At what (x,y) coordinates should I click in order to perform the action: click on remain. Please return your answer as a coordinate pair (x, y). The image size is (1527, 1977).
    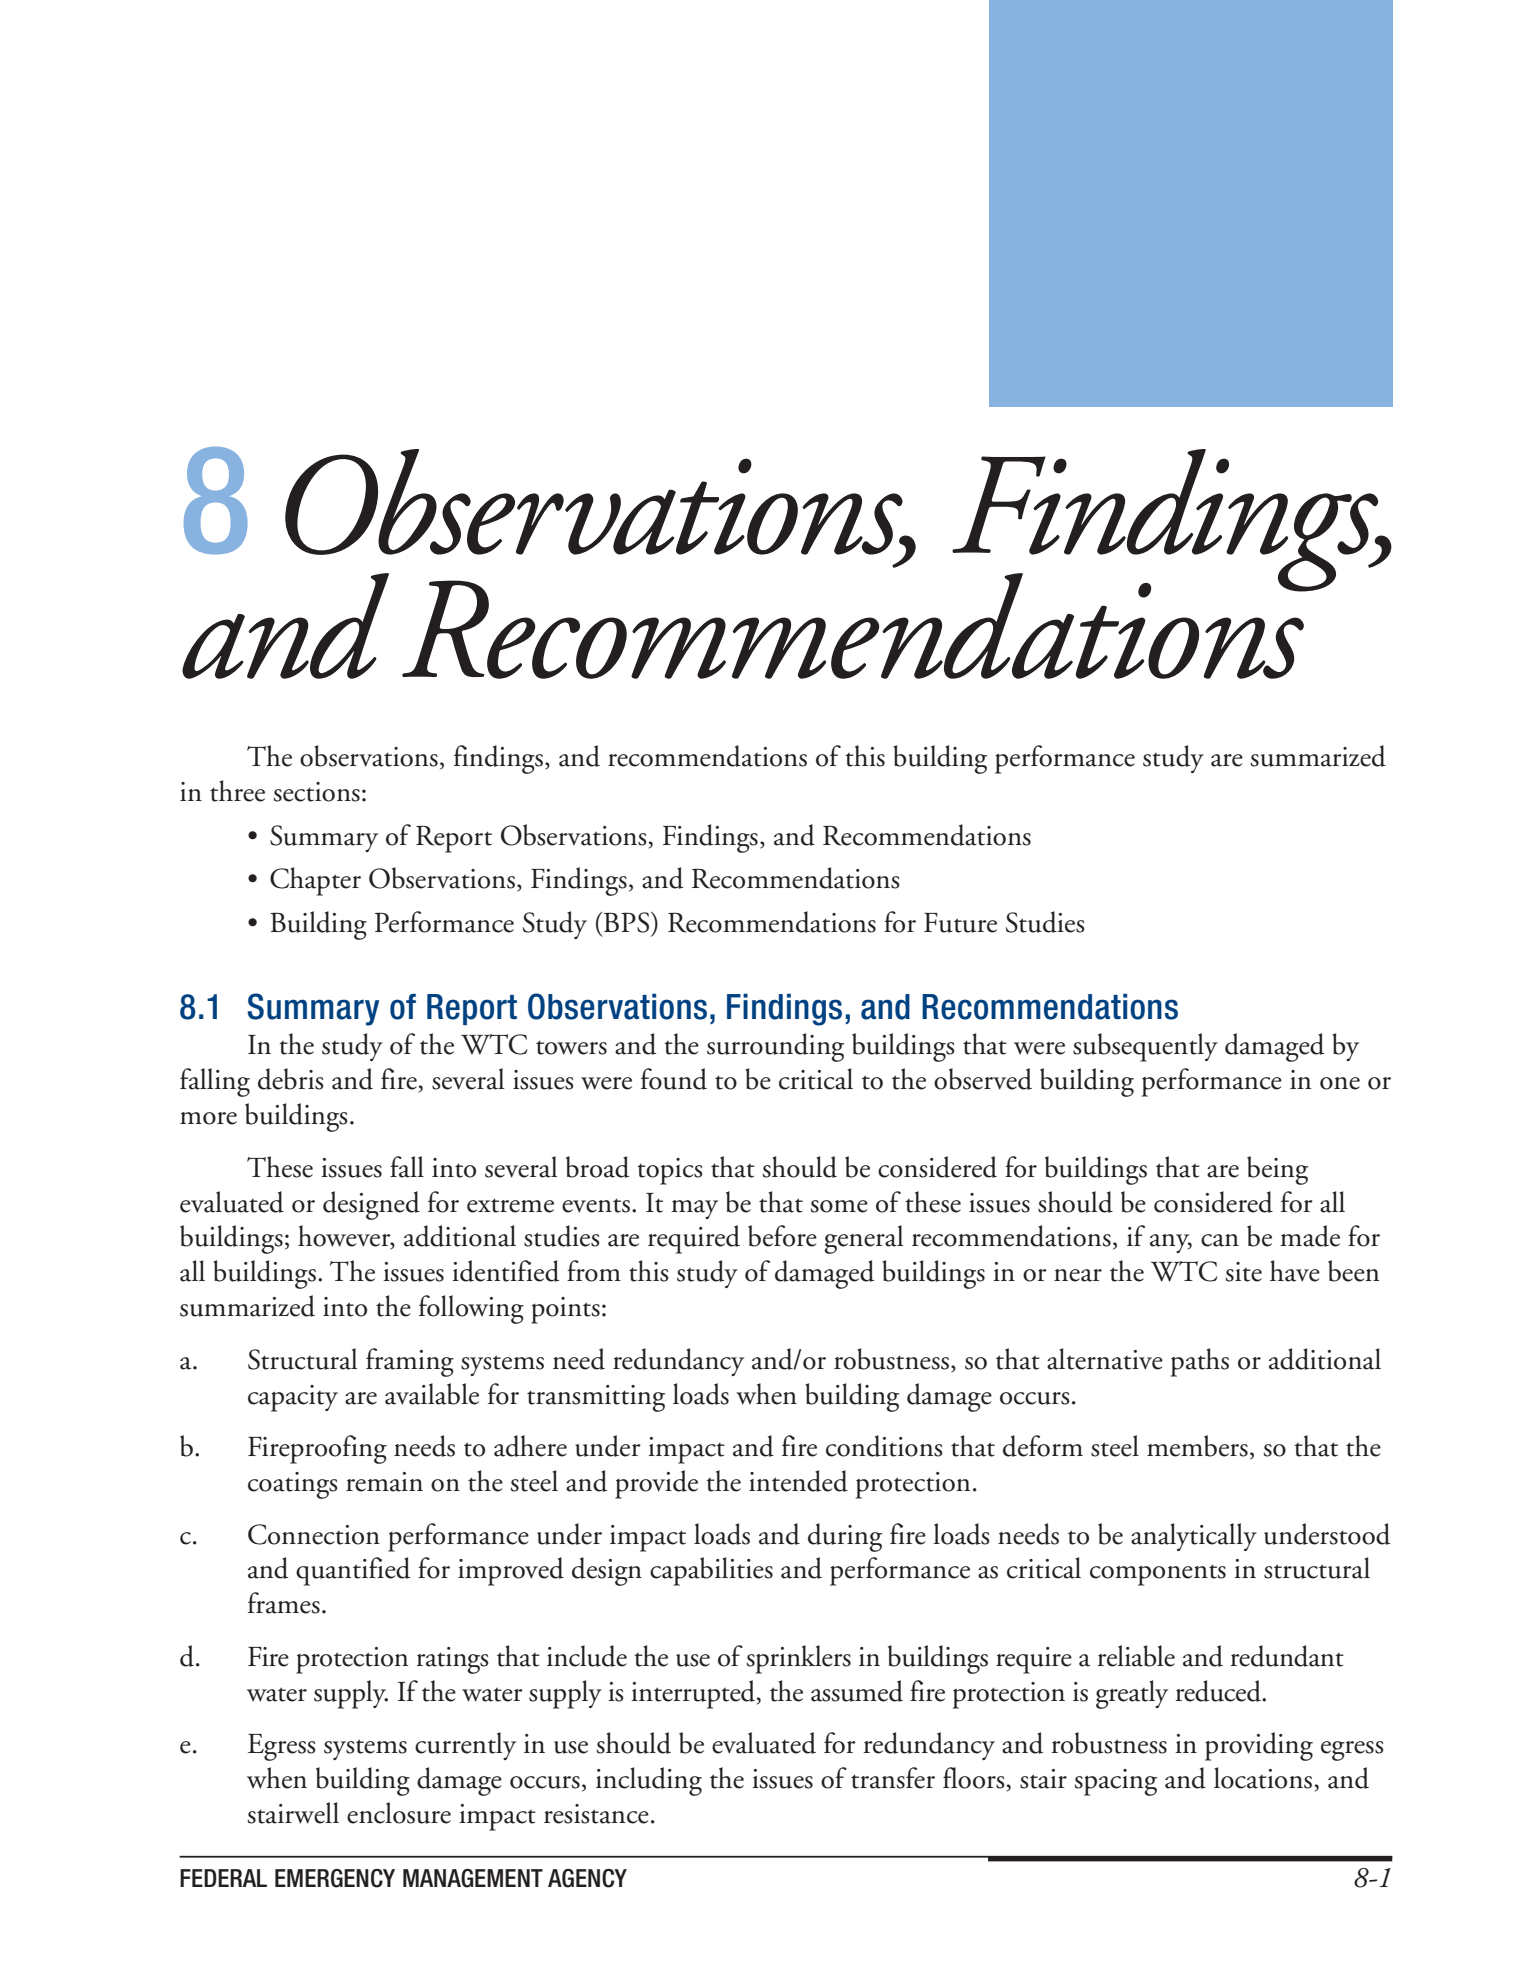
    Looking at the image, I should click on (384, 1482).
